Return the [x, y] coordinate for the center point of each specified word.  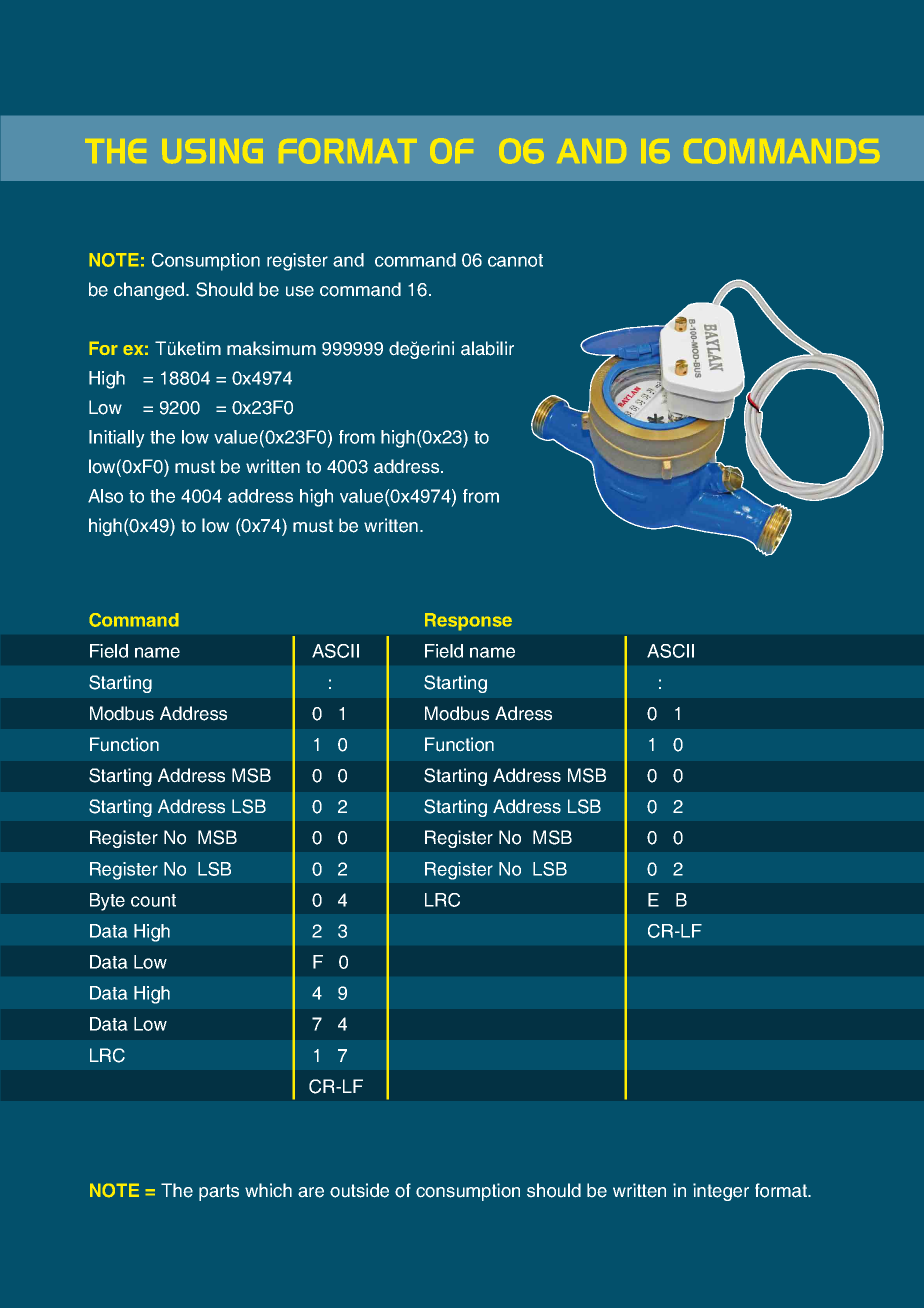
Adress [523, 713]
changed [150, 291]
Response [468, 622]
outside [359, 1190]
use [300, 291]
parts [219, 1192]
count [153, 900]
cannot [515, 260]
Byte [107, 902]
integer [721, 1192]
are [311, 1192]
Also [105, 496]
